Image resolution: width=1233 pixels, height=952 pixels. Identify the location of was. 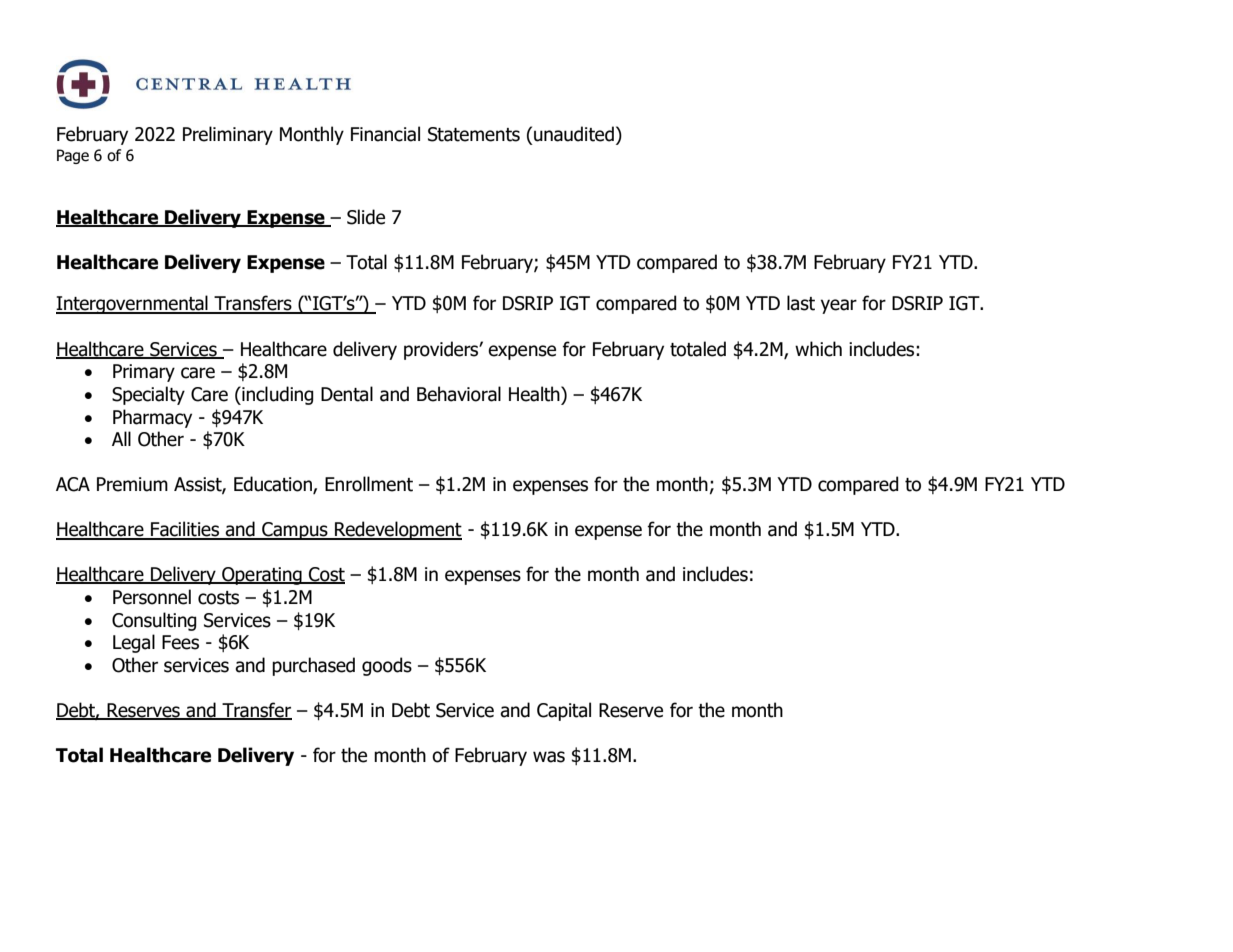
(549, 757).
